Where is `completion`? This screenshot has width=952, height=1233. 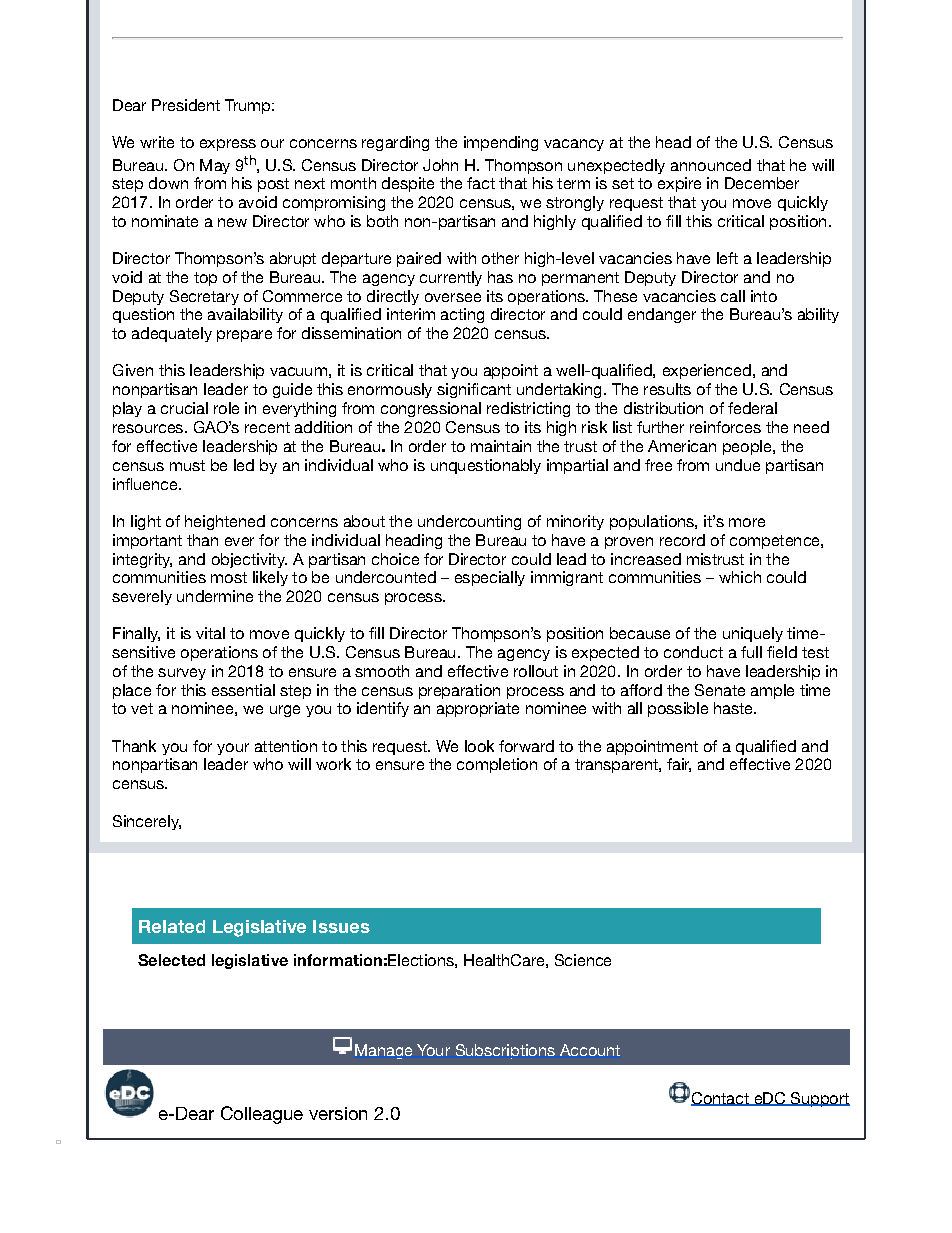
completion is located at coordinates (497, 765).
